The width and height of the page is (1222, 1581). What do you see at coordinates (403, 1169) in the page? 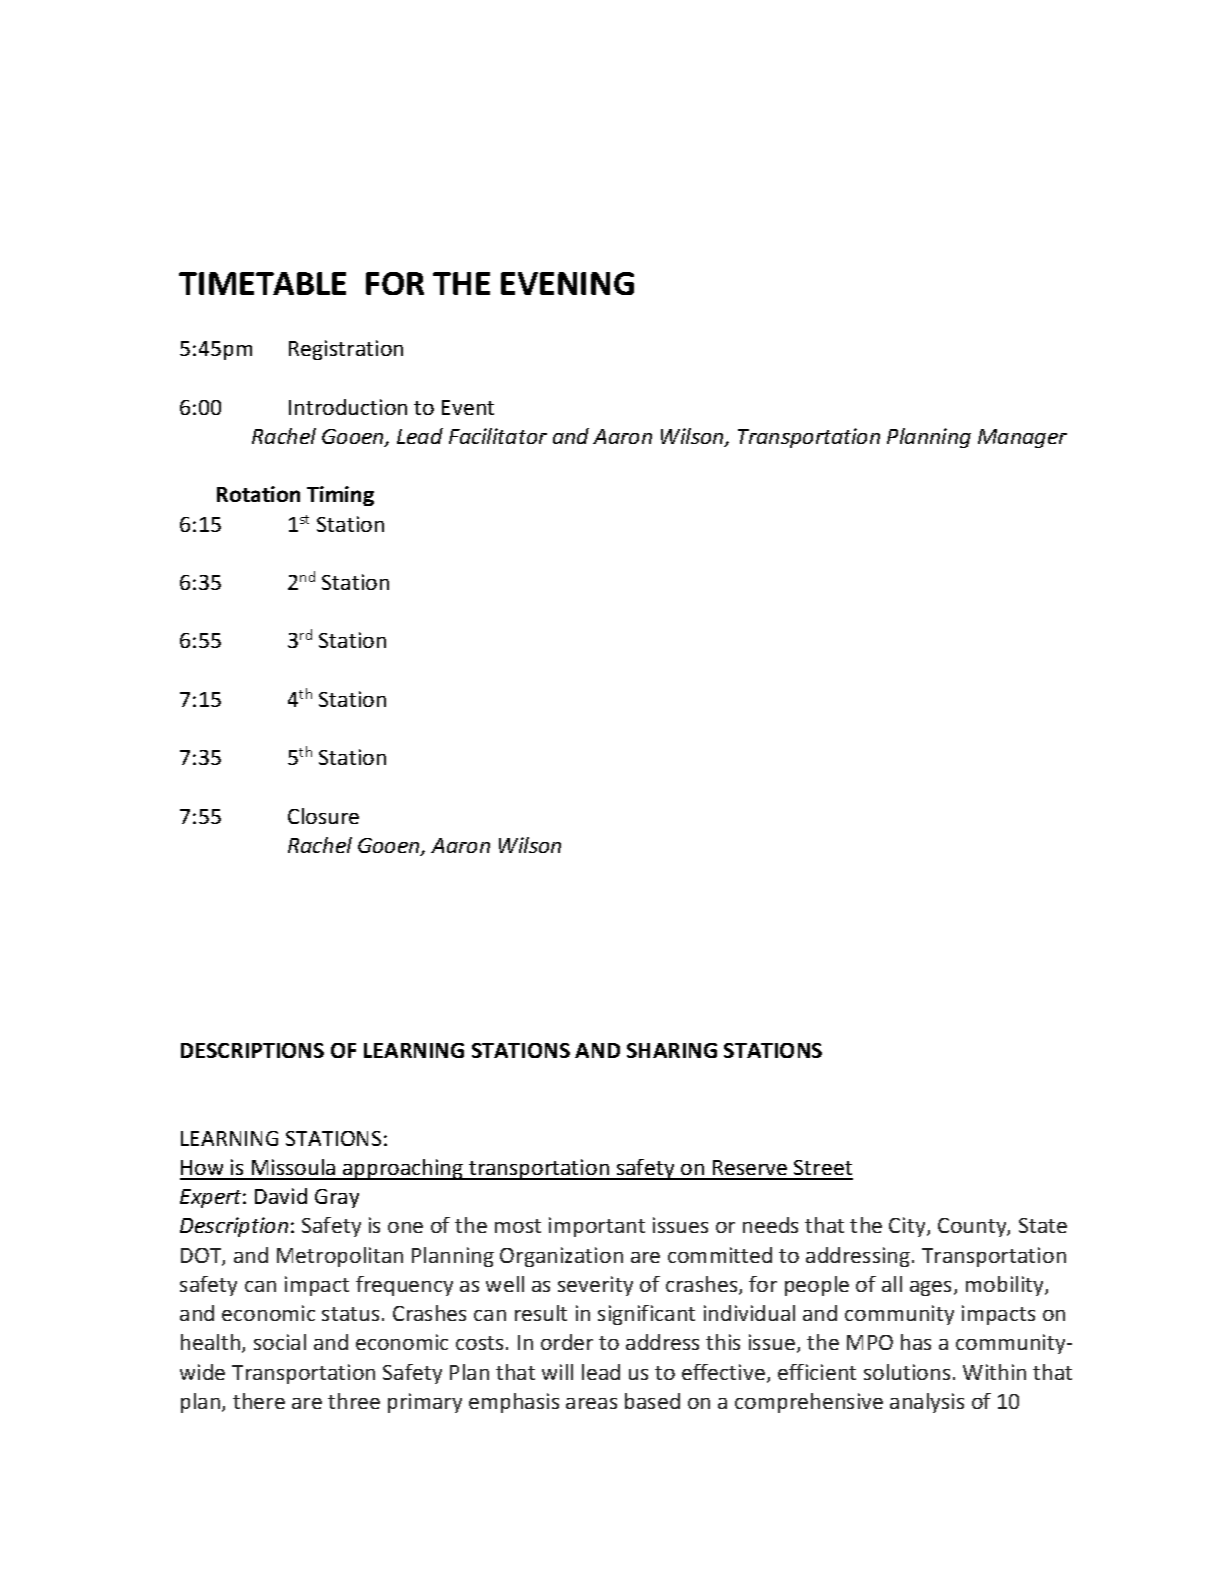
I see `approaching` at bounding box center [403, 1169].
